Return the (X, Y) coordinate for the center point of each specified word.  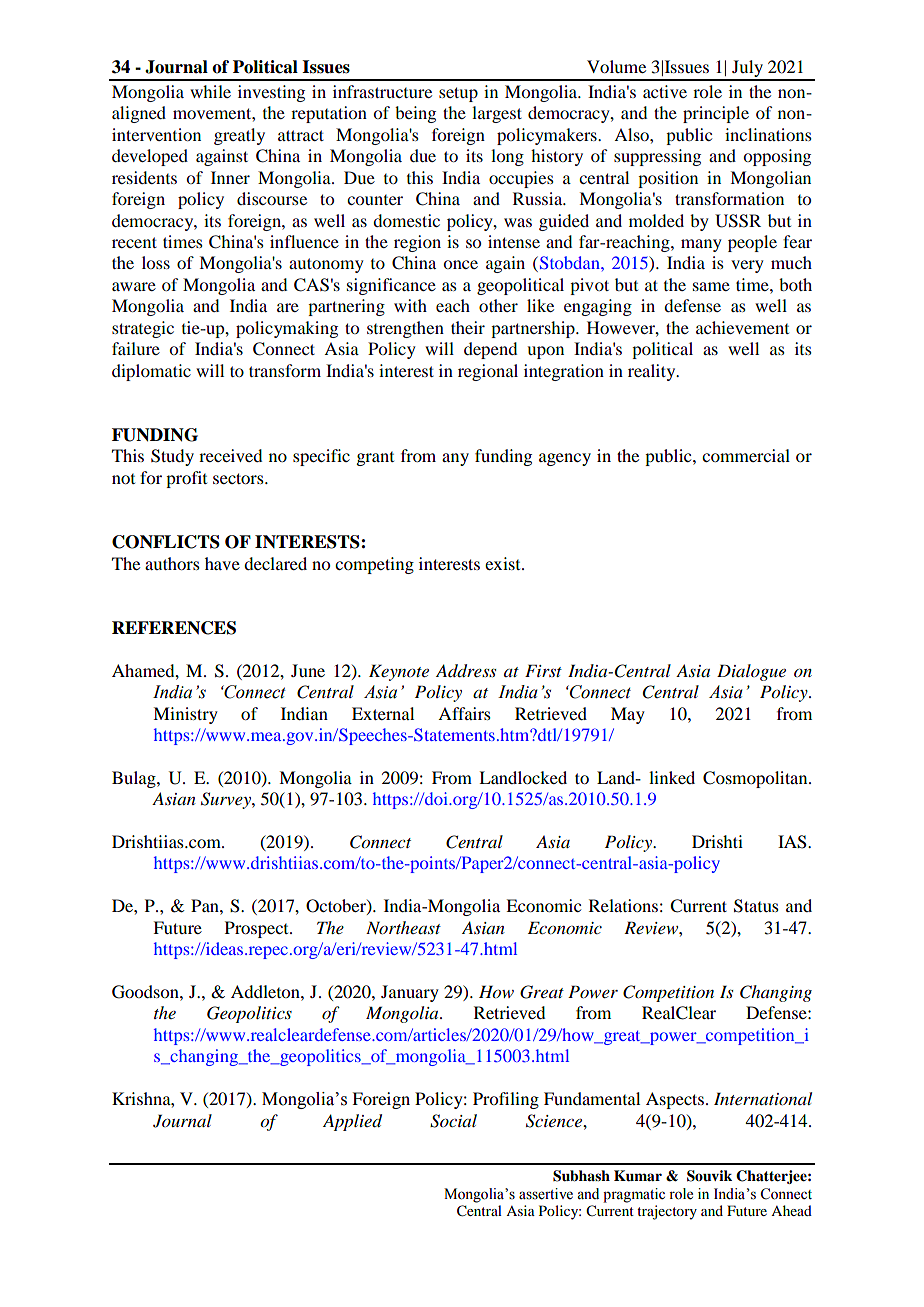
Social (453, 1121)
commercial (746, 455)
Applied (352, 1122)
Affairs (464, 713)
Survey (227, 800)
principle (716, 114)
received (230, 455)
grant (375, 459)
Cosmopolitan (756, 779)
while (210, 91)
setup (458, 94)
